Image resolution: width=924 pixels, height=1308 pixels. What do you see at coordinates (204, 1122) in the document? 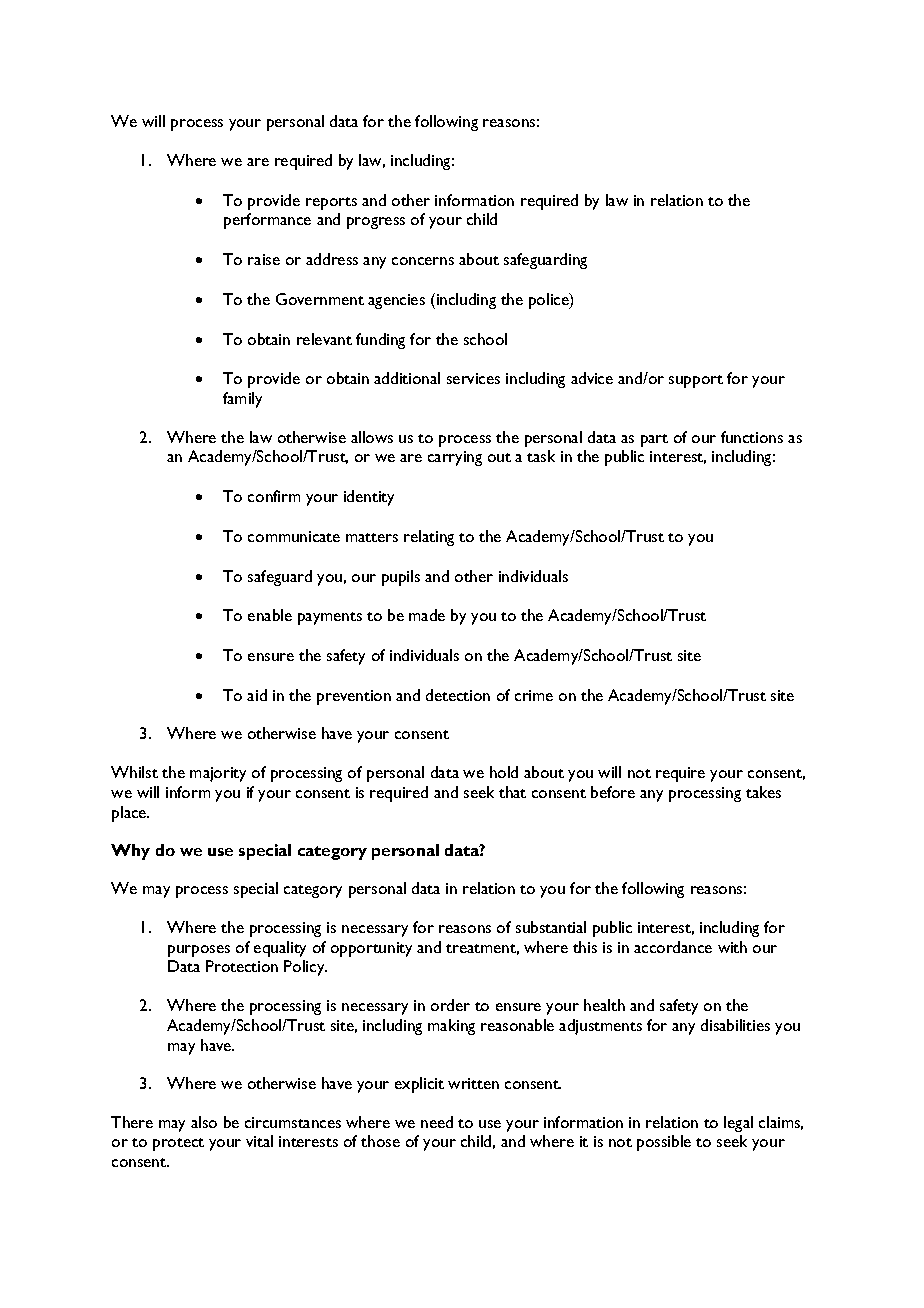
I see `also` at bounding box center [204, 1122].
